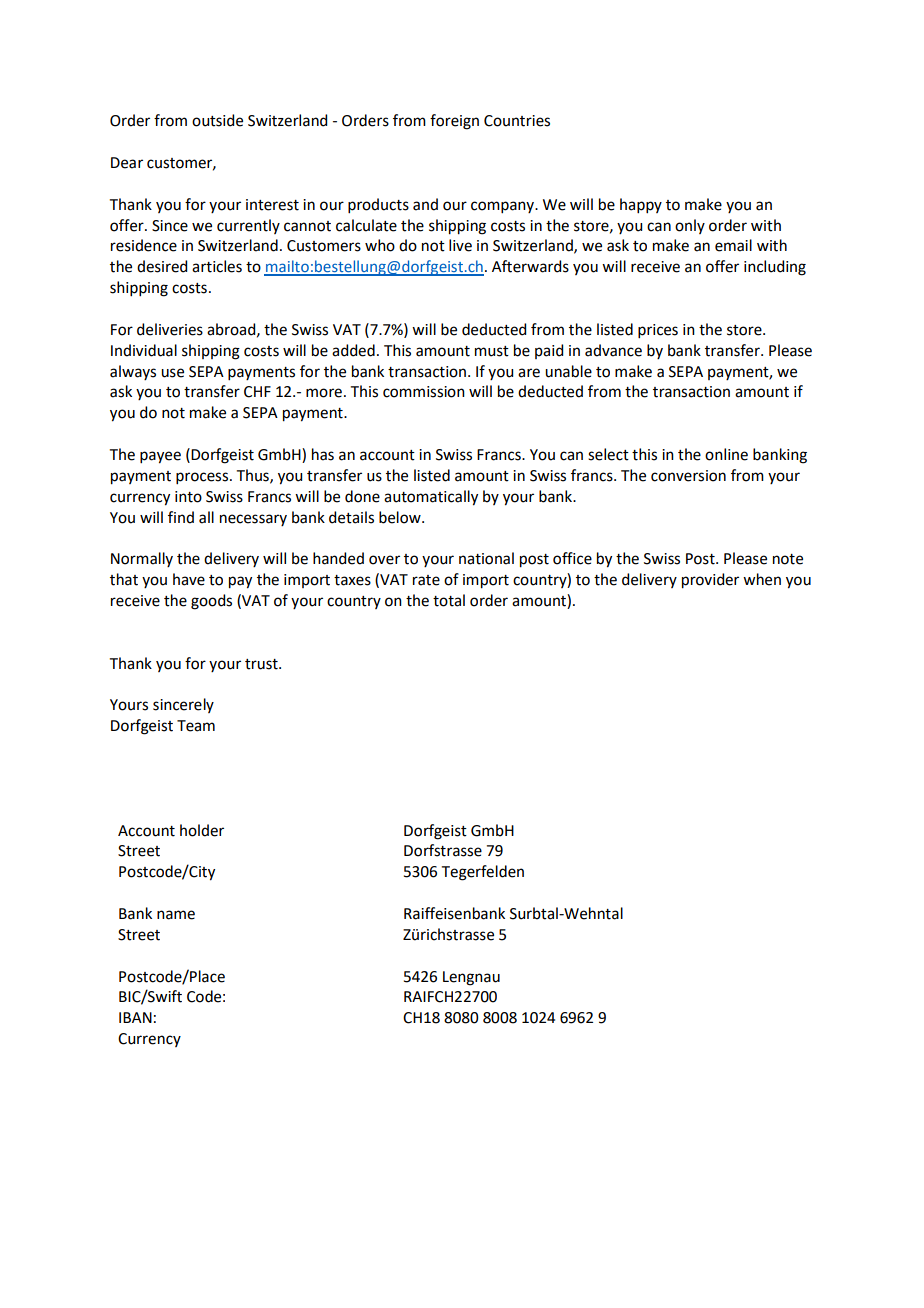 This page has height=1308, width=924. Describe the element at coordinates (202, 830) in the page. I see `holder` at that location.
